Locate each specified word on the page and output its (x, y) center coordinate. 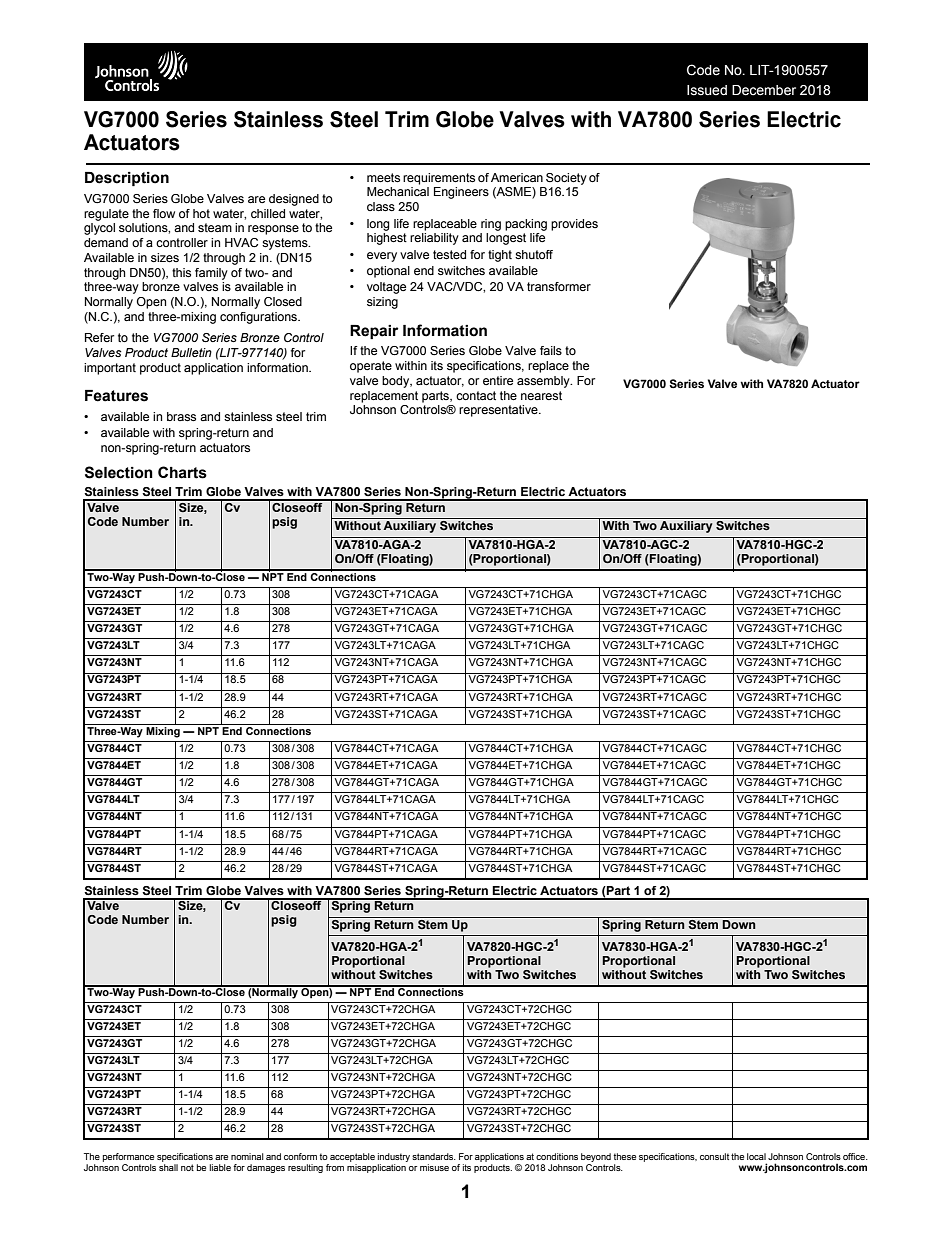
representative (499, 411)
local (756, 1156)
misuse (434, 1167)
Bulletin (191, 352)
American (517, 177)
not (187, 1167)
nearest (541, 395)
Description (127, 179)
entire (498, 380)
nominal (247, 1156)
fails (551, 350)
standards (434, 1156)
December (764, 90)
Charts (182, 472)
